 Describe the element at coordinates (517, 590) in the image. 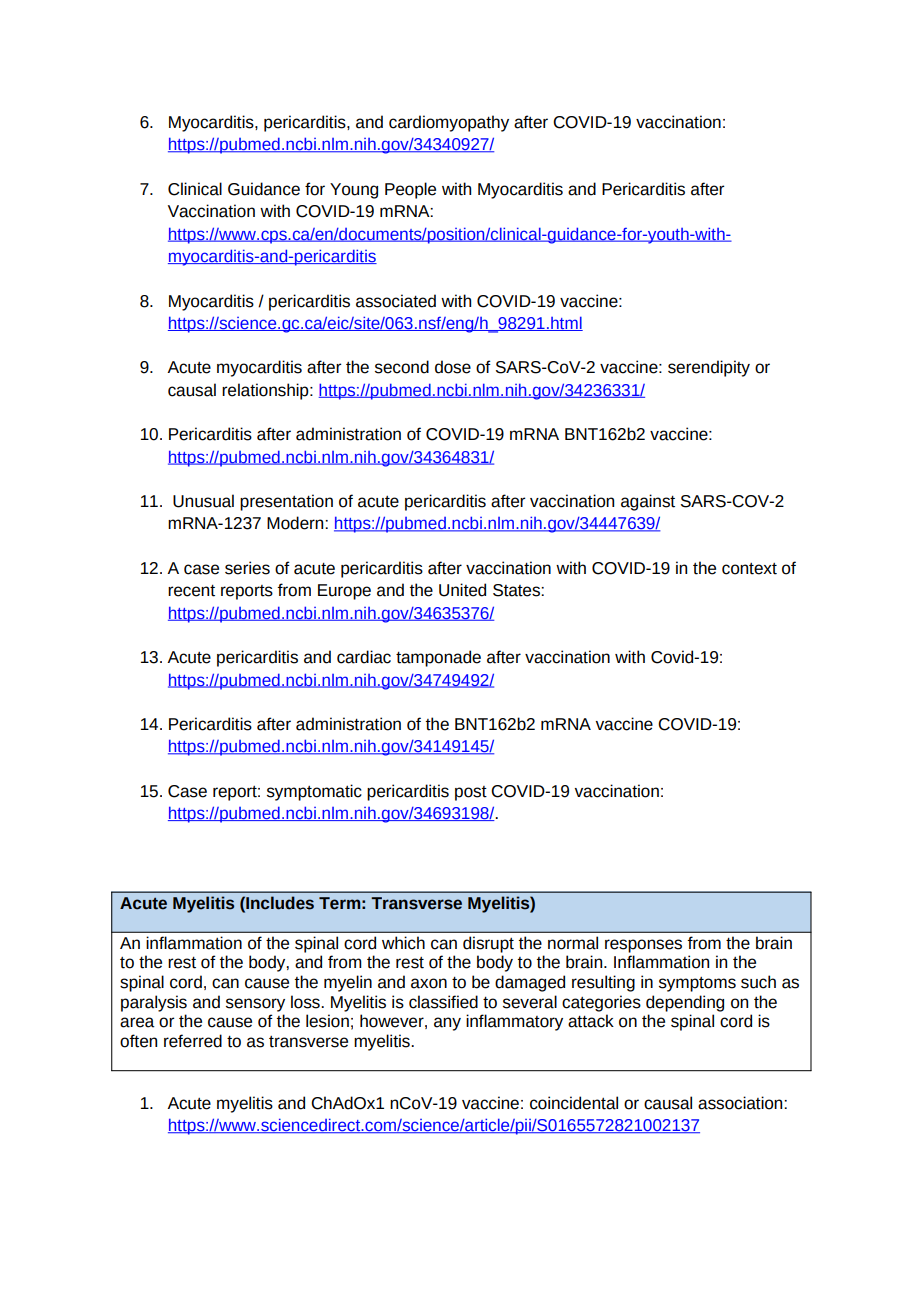

I see `States` at that location.
